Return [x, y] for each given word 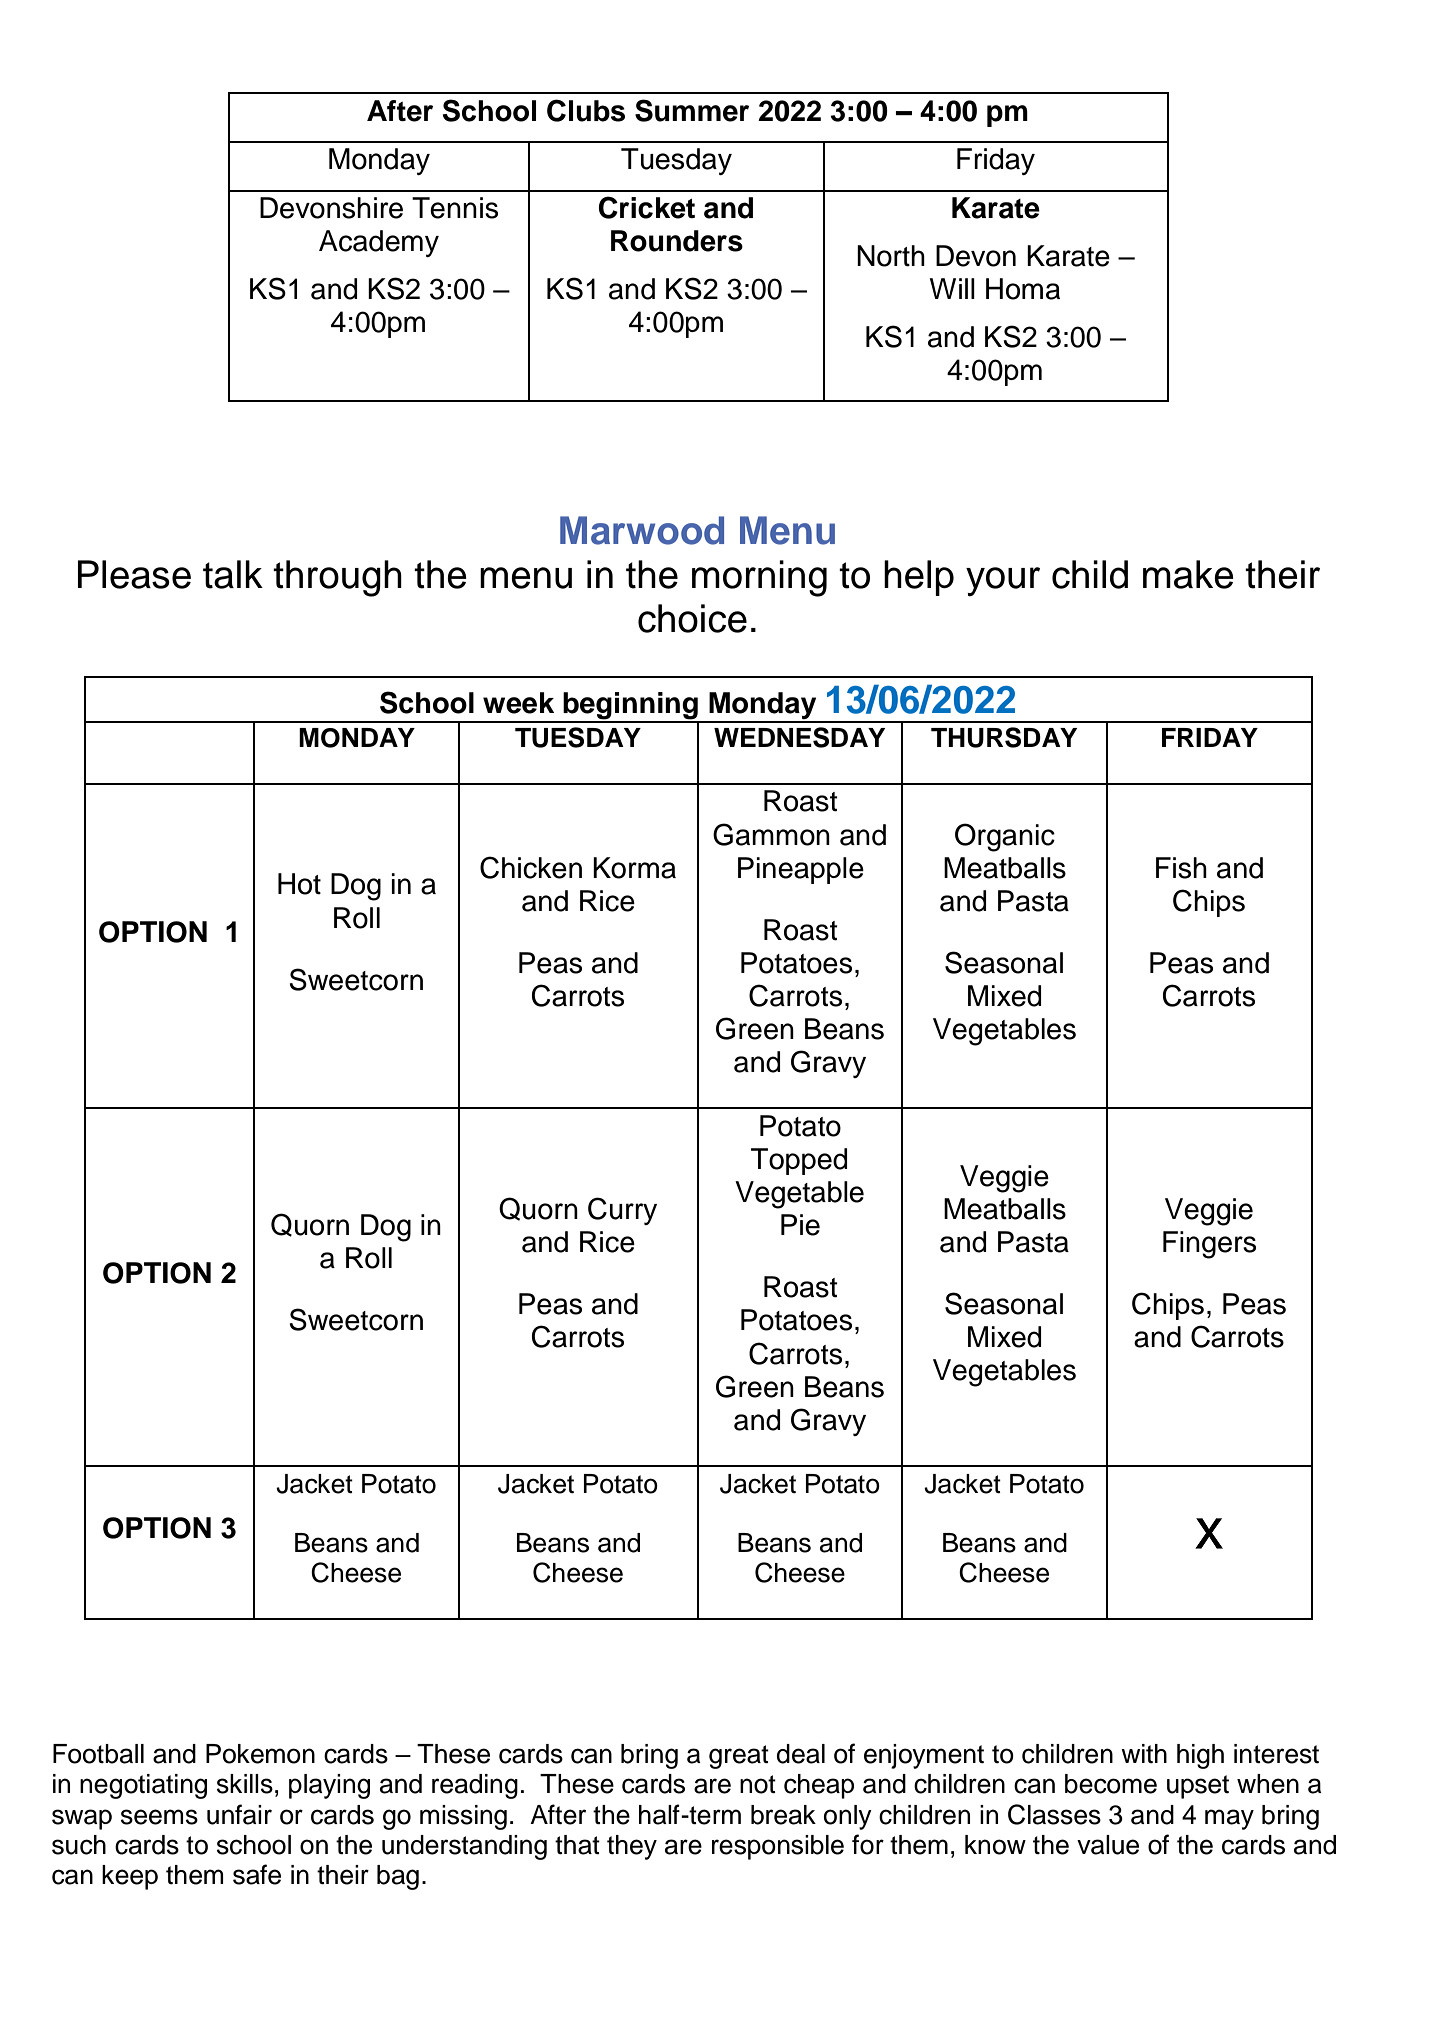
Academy [379, 243]
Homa [1023, 289]
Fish [1181, 868]
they [632, 1847]
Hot [299, 884]
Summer [692, 110]
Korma [634, 868]
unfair [239, 1814]
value [1108, 1845]
